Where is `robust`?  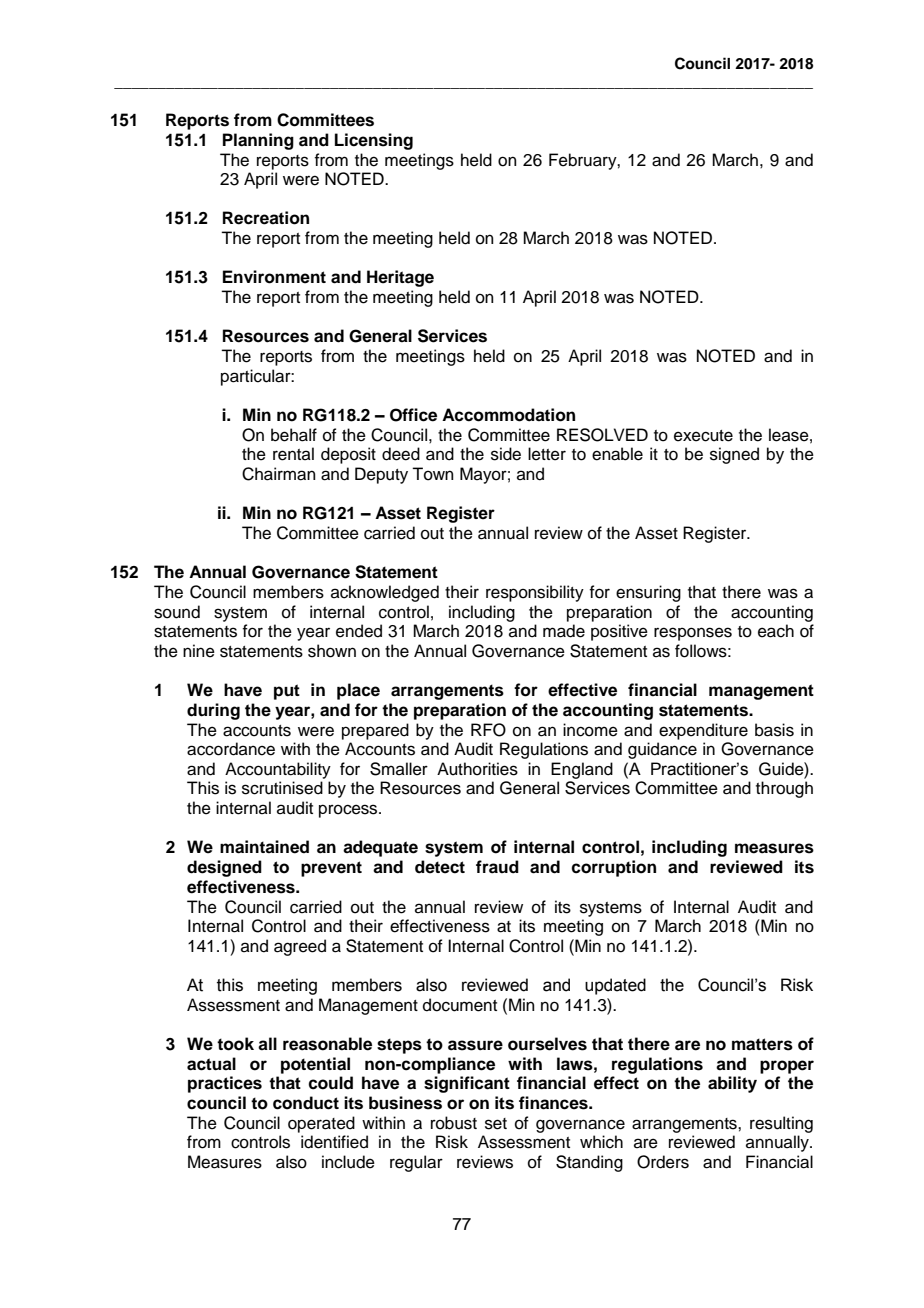 robust is located at coordinates (454, 1123).
